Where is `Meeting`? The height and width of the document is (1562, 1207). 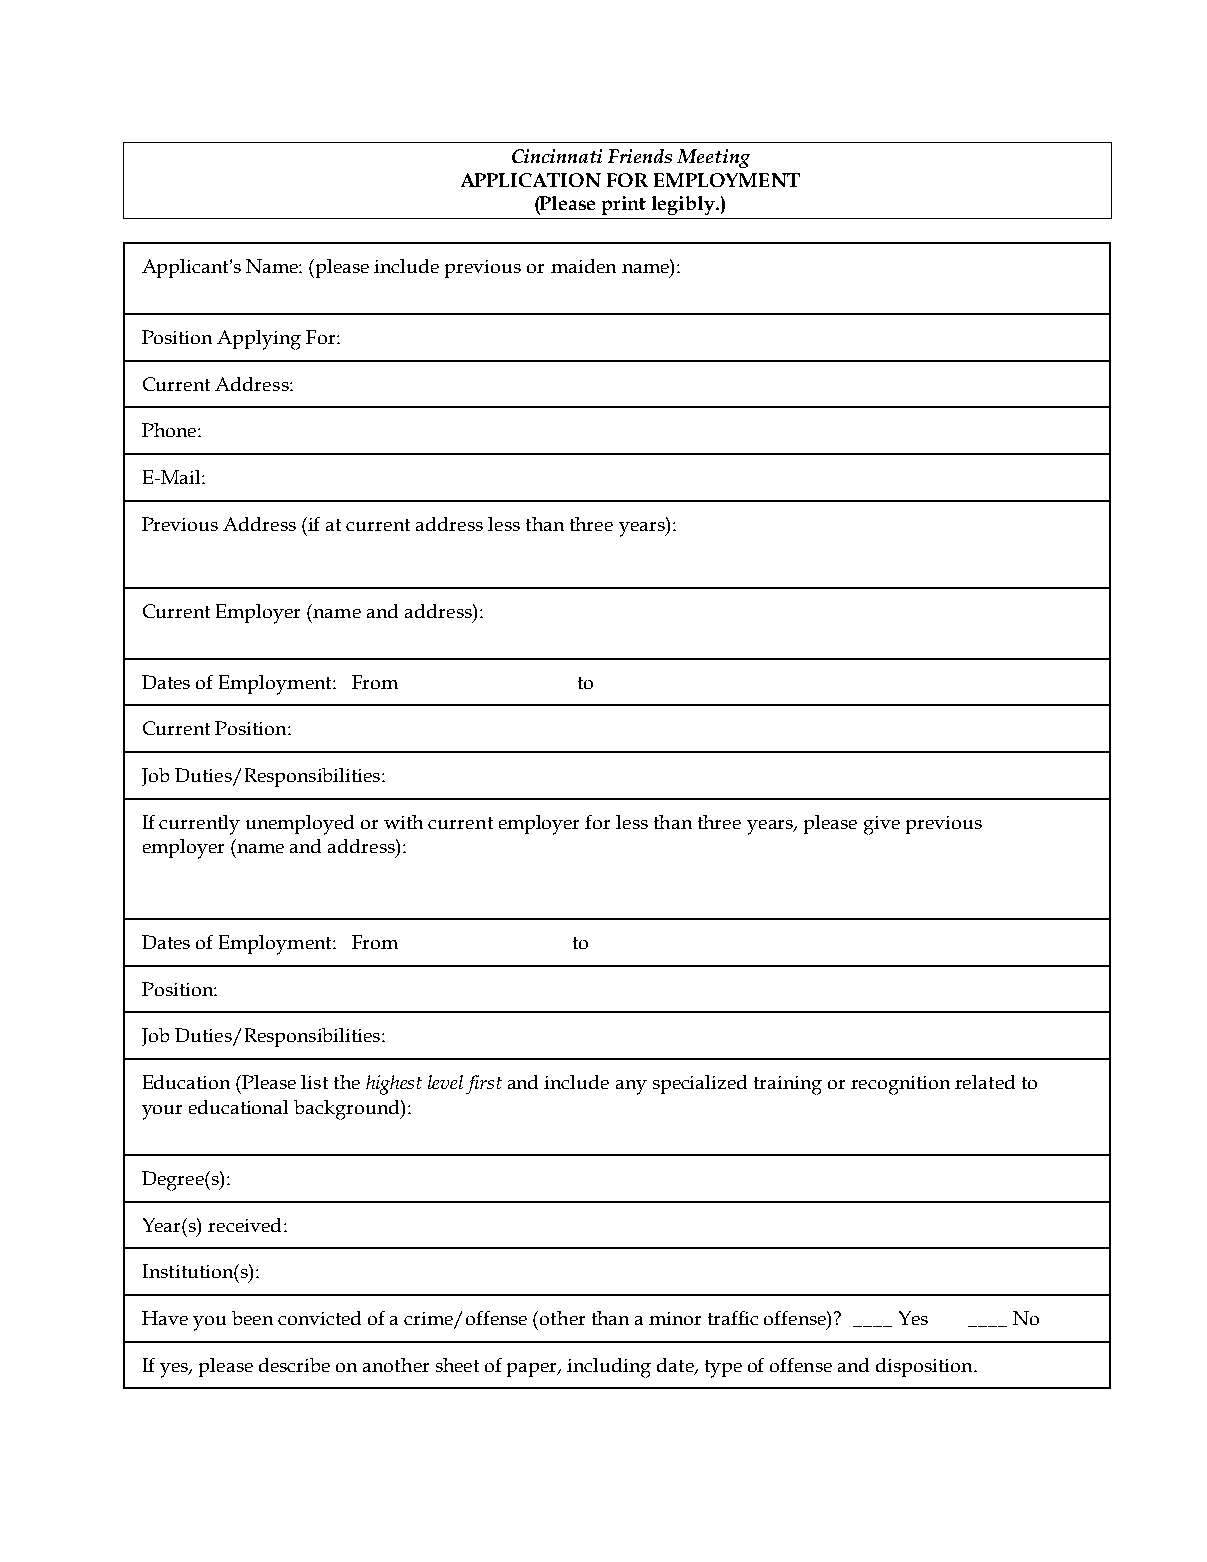
Meeting is located at coordinates (713, 158).
